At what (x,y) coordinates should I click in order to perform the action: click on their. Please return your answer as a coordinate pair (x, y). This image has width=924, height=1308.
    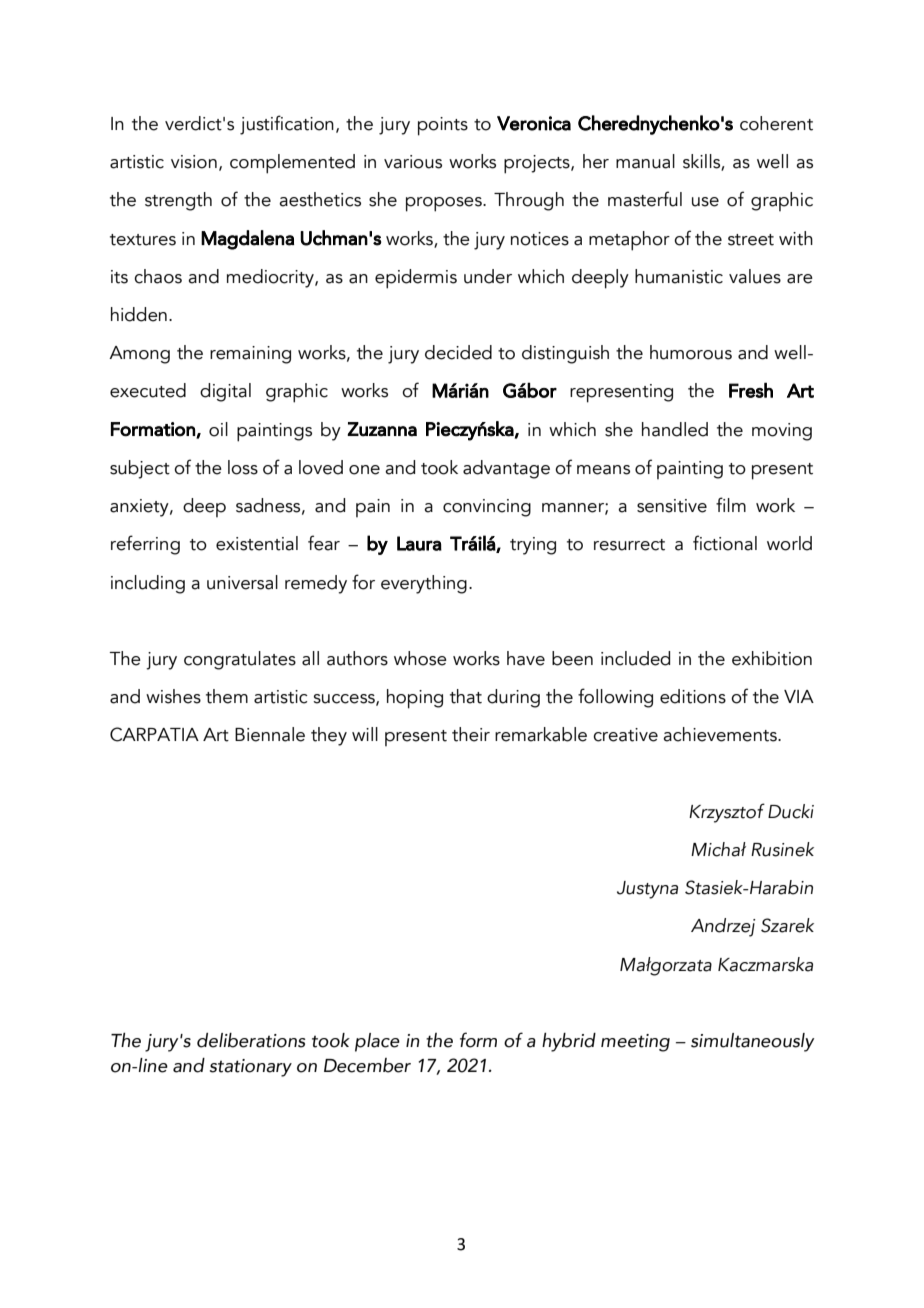
    Looking at the image, I should click on (471, 734).
